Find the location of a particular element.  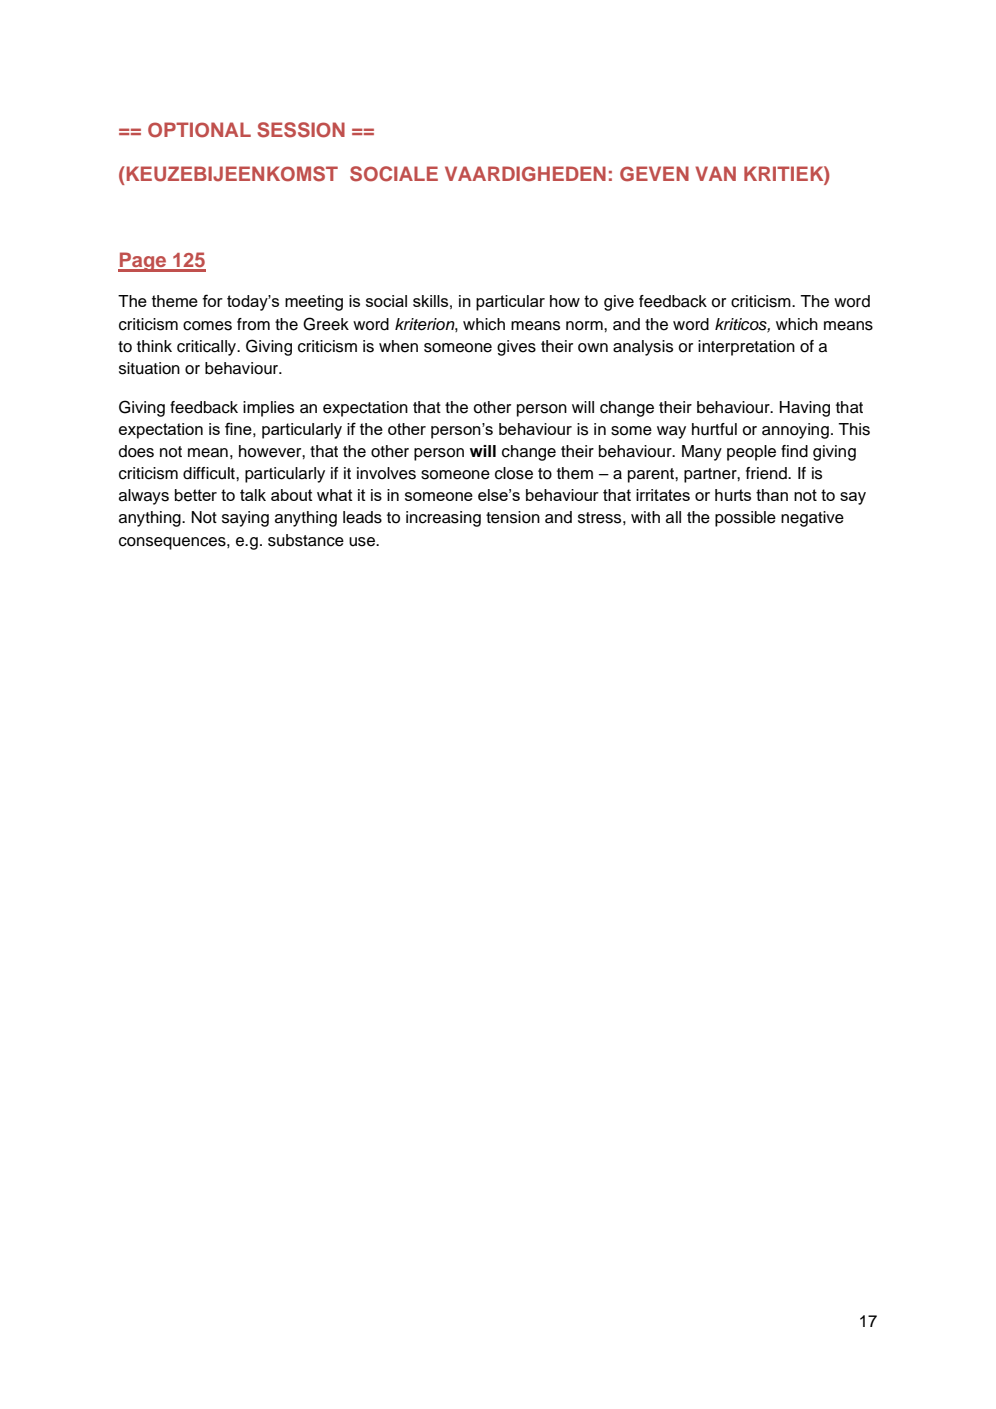

implies is located at coordinates (268, 409).
